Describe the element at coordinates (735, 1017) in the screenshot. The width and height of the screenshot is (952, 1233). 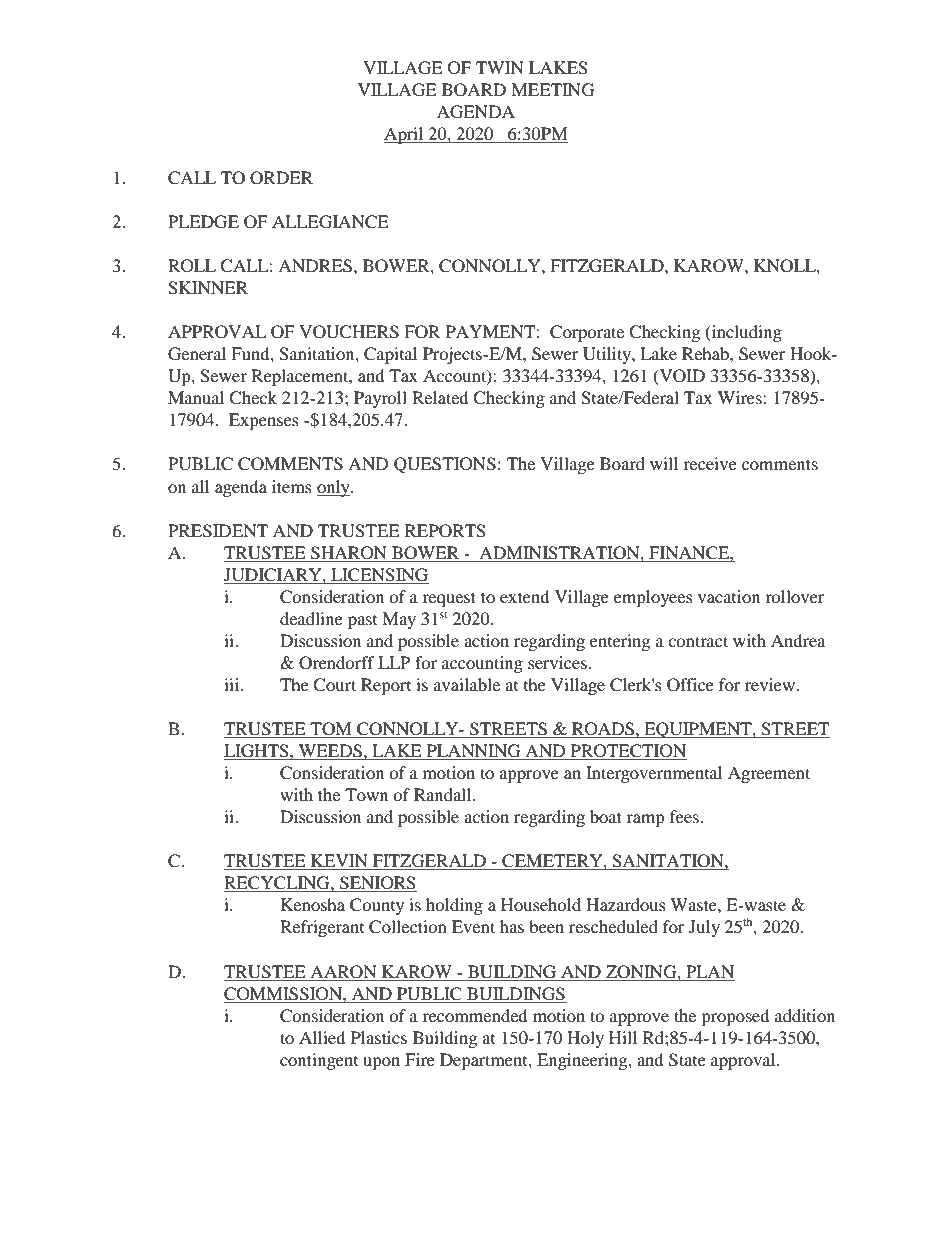
I see `proposed` at that location.
